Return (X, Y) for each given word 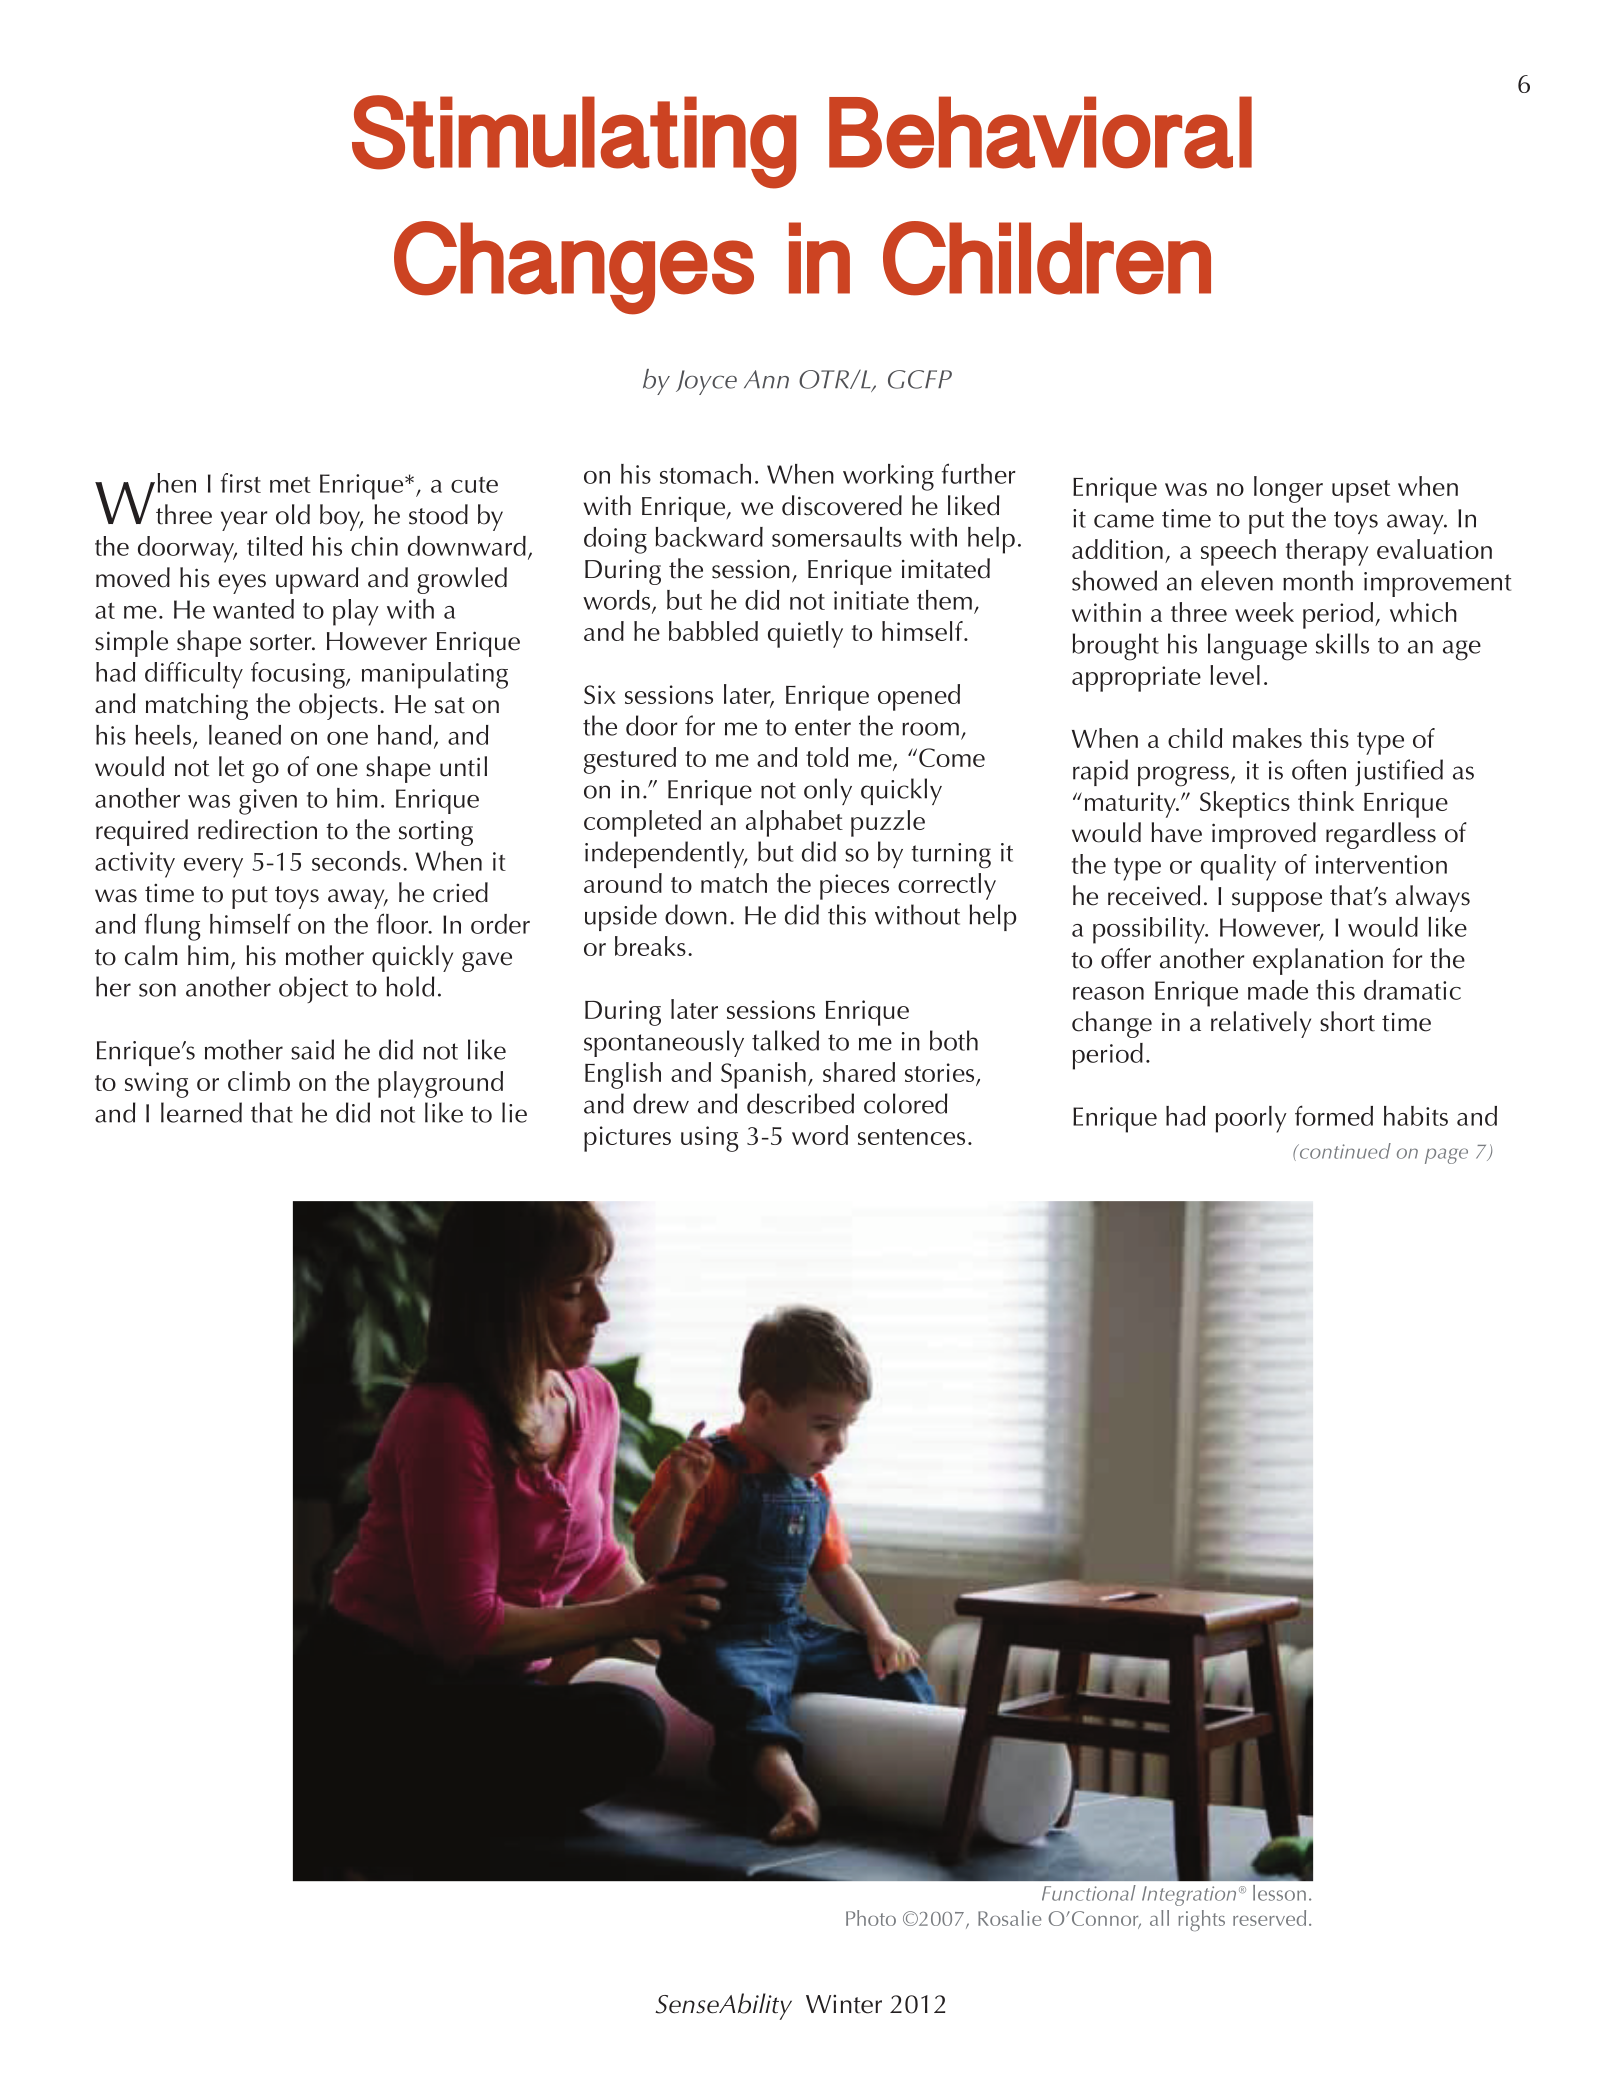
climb (259, 1081)
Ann (766, 379)
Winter (844, 2004)
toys (297, 897)
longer (1288, 489)
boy (341, 517)
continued (1344, 1151)
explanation (1318, 961)
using (710, 1139)
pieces (854, 887)
